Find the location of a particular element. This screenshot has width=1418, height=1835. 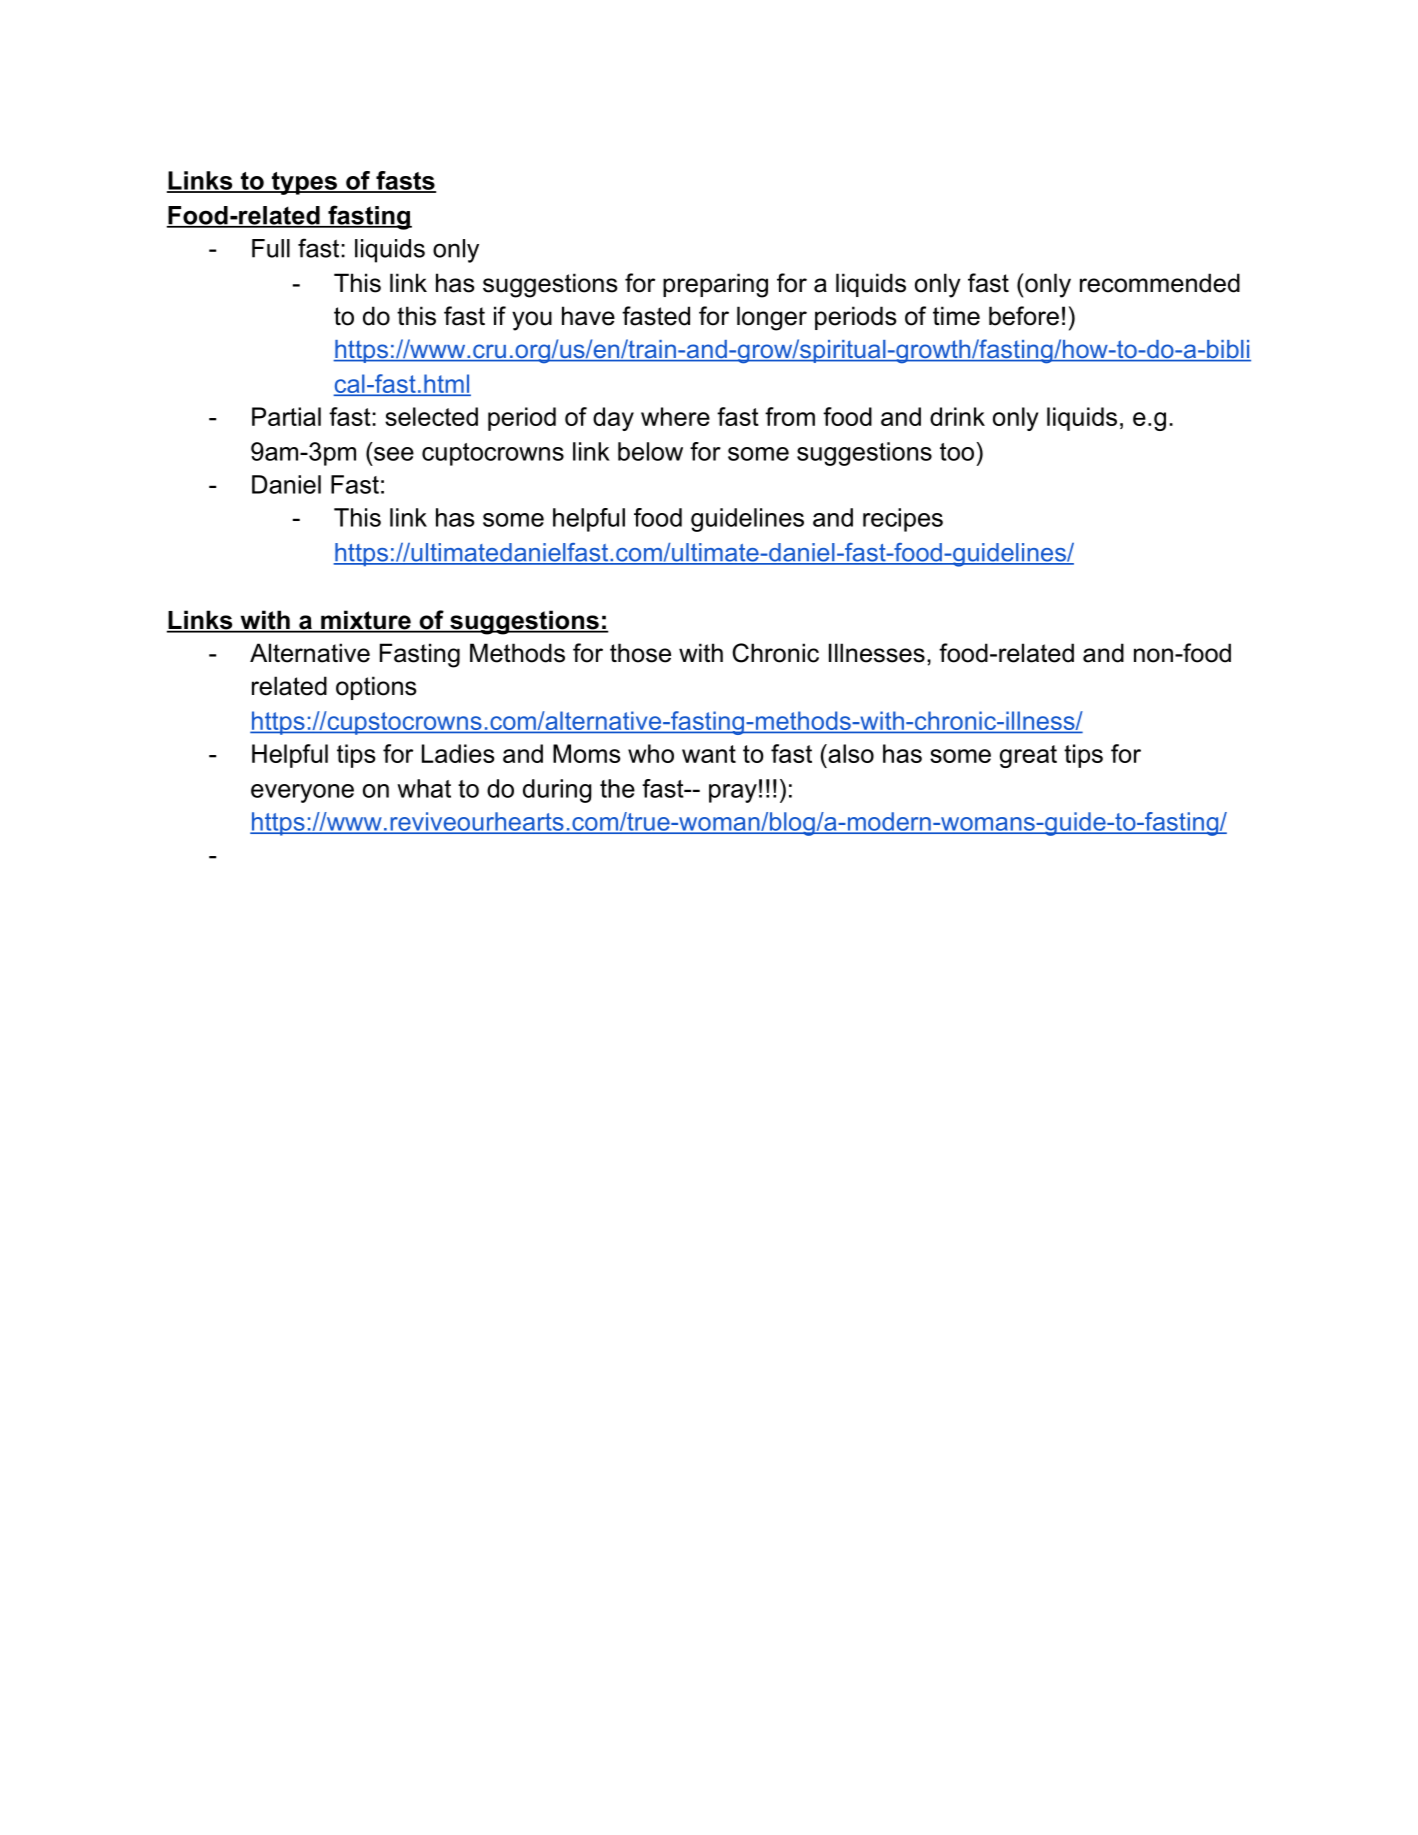

drink is located at coordinates (957, 416).
